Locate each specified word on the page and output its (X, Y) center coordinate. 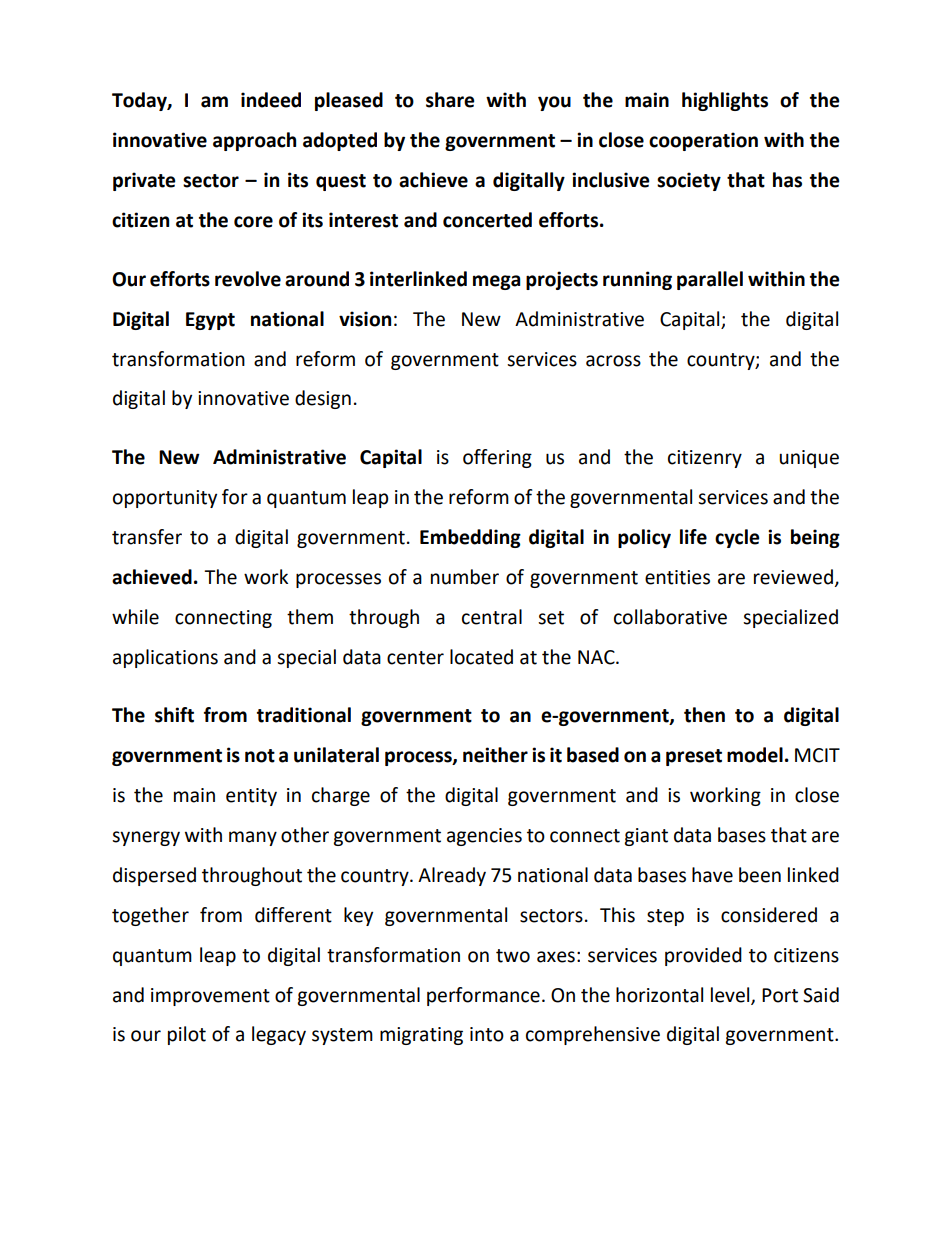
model (755, 755)
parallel (710, 280)
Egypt (210, 321)
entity (251, 797)
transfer (147, 537)
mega (496, 282)
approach (254, 141)
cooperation (703, 141)
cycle (737, 538)
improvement (210, 997)
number (465, 577)
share (450, 100)
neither (495, 755)
